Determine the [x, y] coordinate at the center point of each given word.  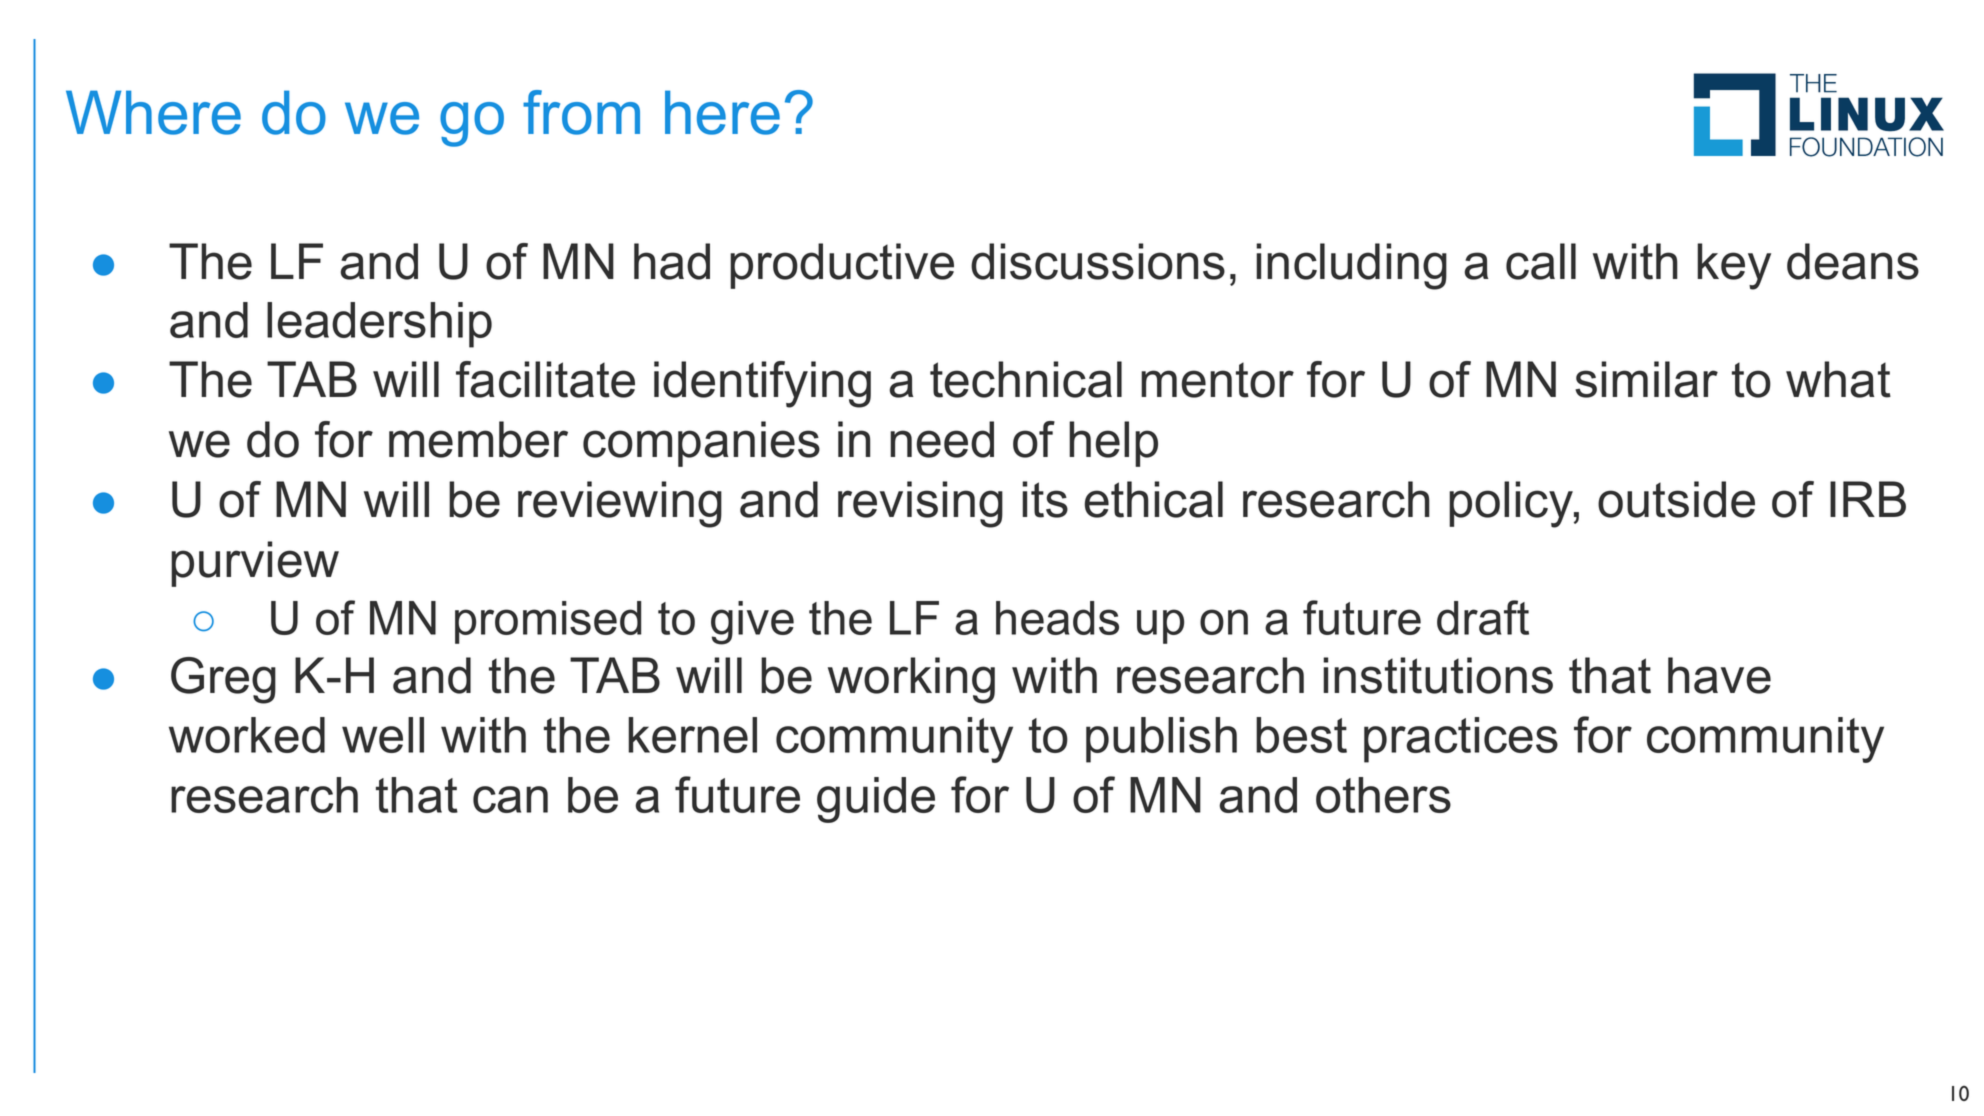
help [1113, 444]
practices [1461, 740]
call [1541, 261]
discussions [1098, 261]
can [510, 799]
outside [1676, 499]
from [581, 112]
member [478, 439]
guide [876, 800]
